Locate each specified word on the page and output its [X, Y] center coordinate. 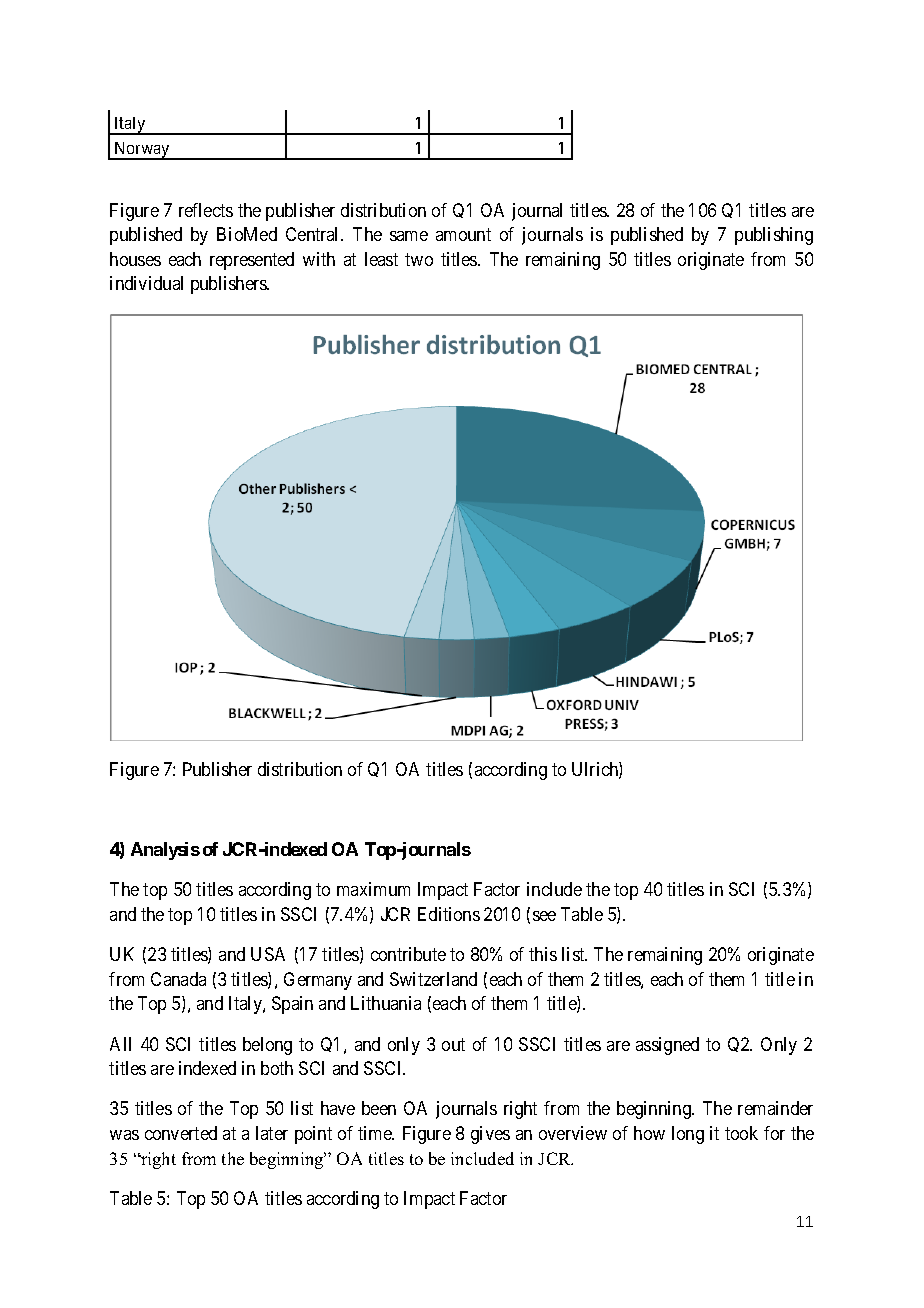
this [543, 954]
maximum [373, 889]
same [409, 236]
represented [252, 261]
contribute [408, 954]
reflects [206, 210]
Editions [449, 914]
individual [146, 283]
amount [463, 234]
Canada [178, 979]
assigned [667, 1046]
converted [181, 1133]
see [544, 916]
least [381, 259]
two [419, 259]
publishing [774, 236]
